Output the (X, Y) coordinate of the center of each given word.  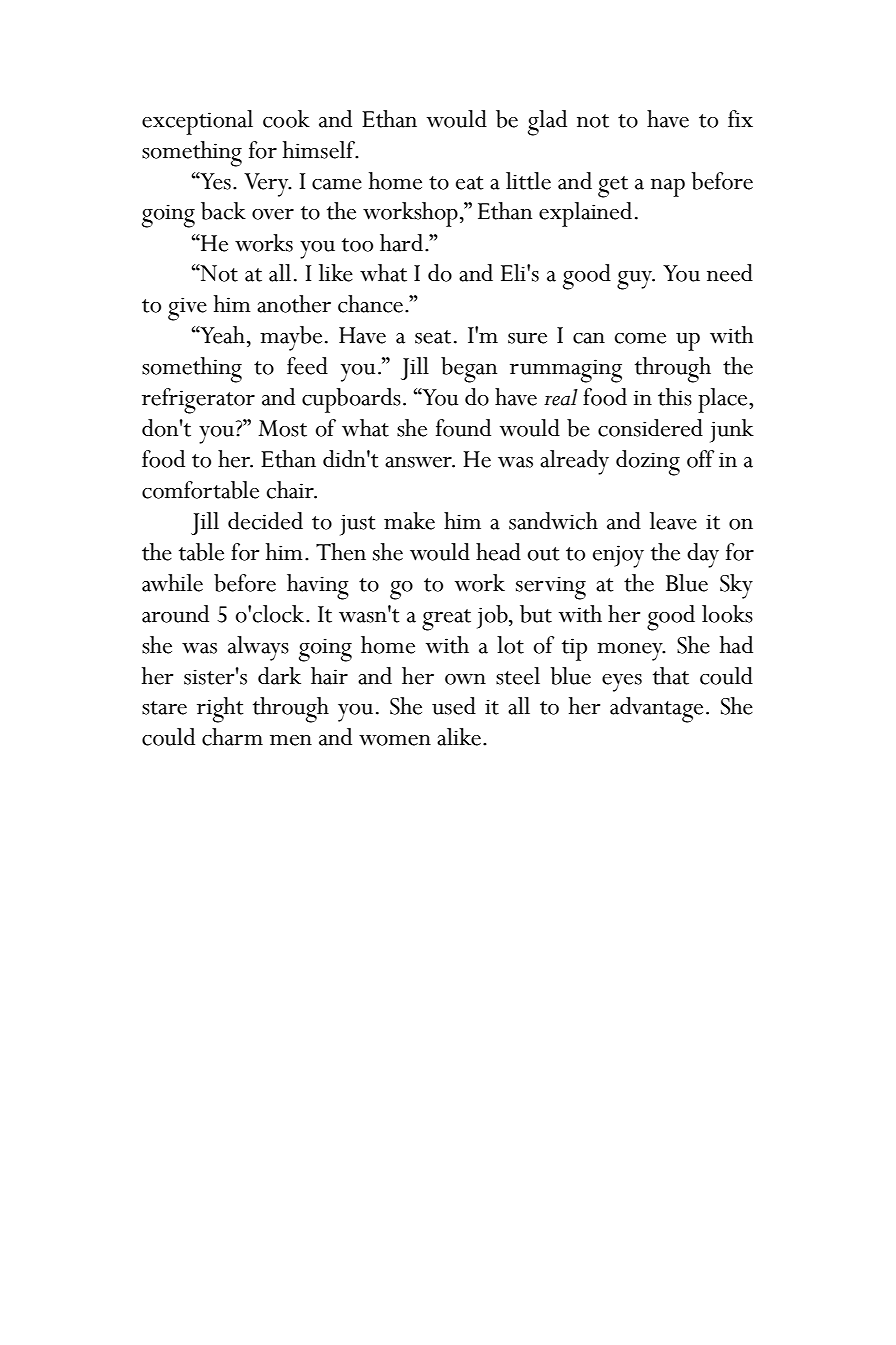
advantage (656, 710)
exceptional (197, 122)
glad (547, 123)
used (454, 706)
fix (740, 118)
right (220, 710)
